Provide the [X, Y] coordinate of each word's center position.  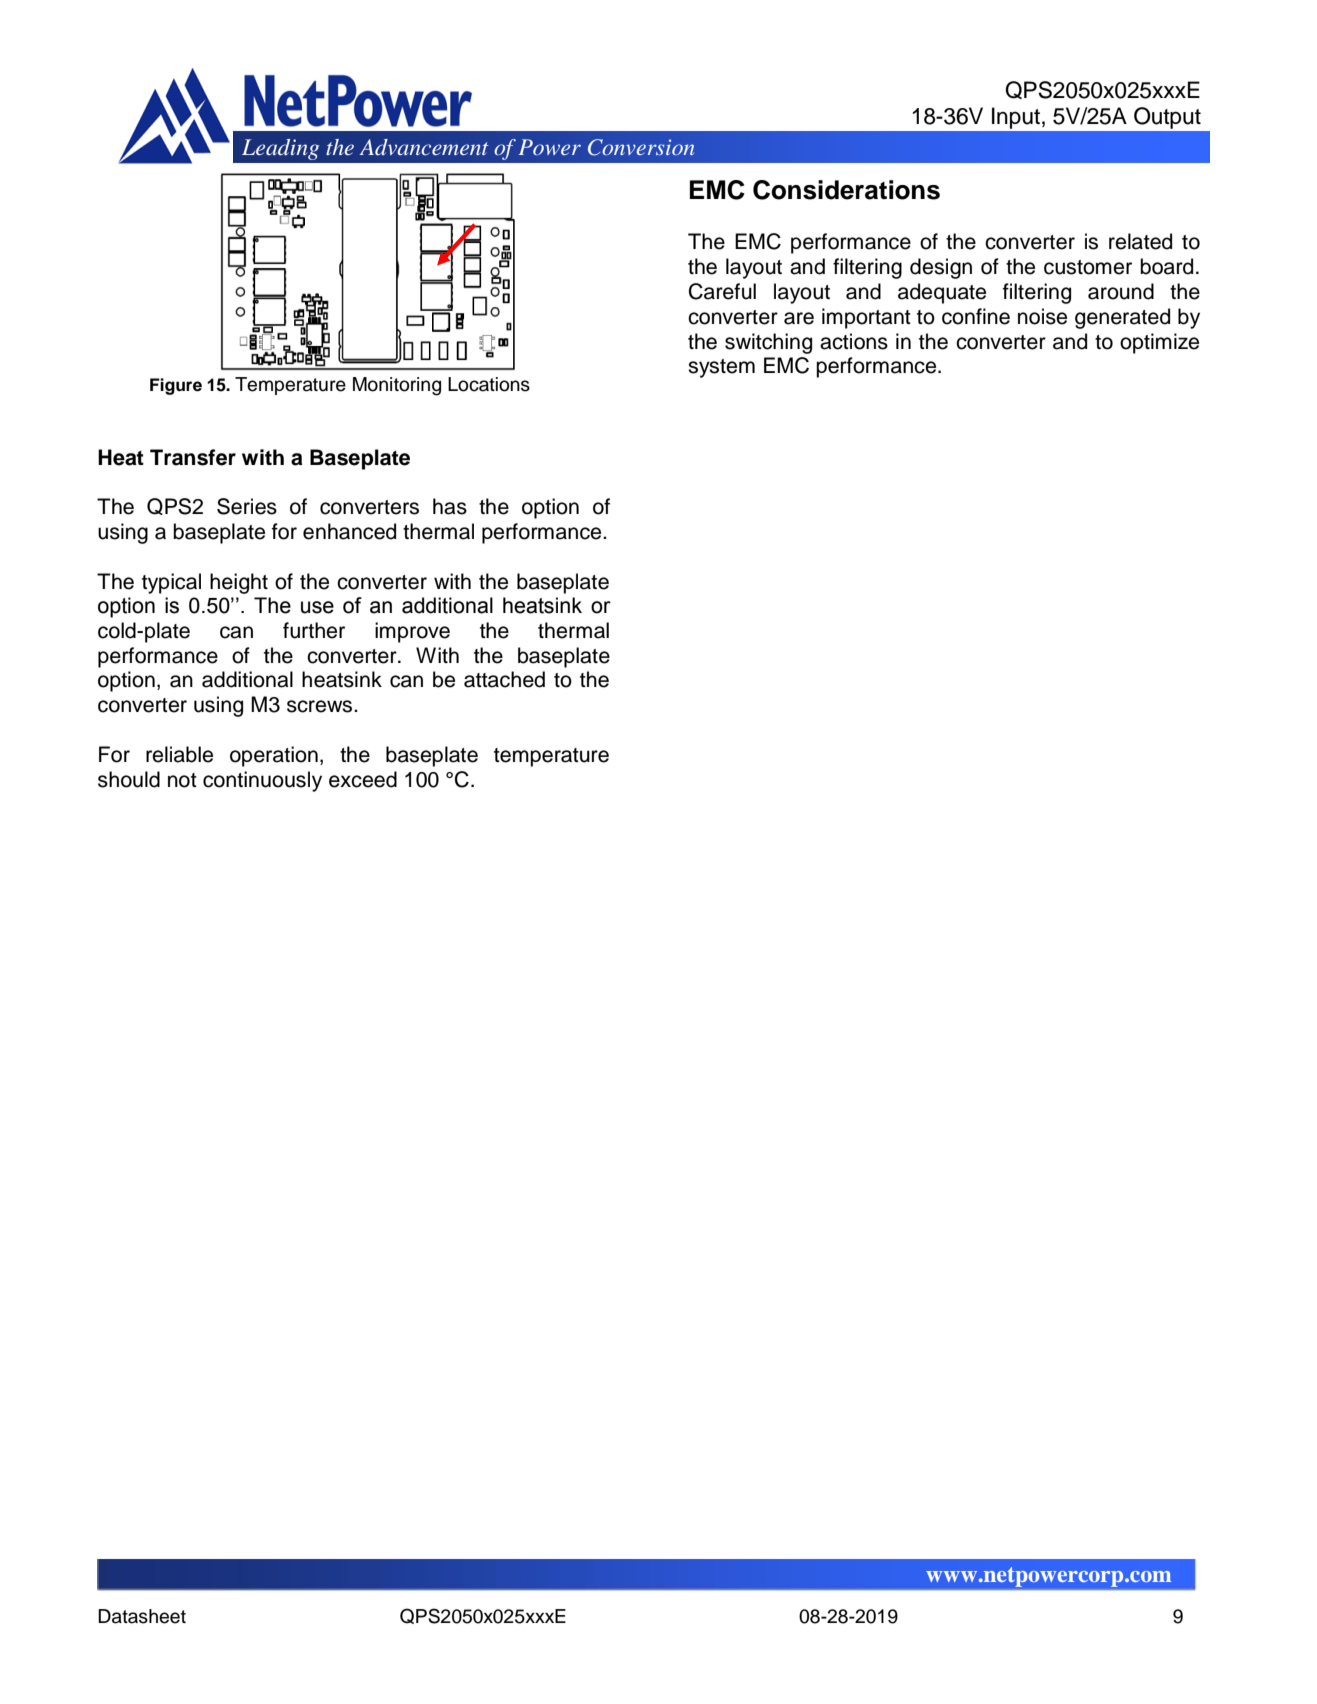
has [450, 506]
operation [274, 756]
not [182, 780]
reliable [179, 754]
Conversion [641, 147]
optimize [1159, 343]
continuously [262, 781]
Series [247, 506]
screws [321, 706]
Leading [280, 149]
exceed [363, 779]
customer [1088, 267]
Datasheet [142, 1616]
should [129, 779]
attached [504, 679]
